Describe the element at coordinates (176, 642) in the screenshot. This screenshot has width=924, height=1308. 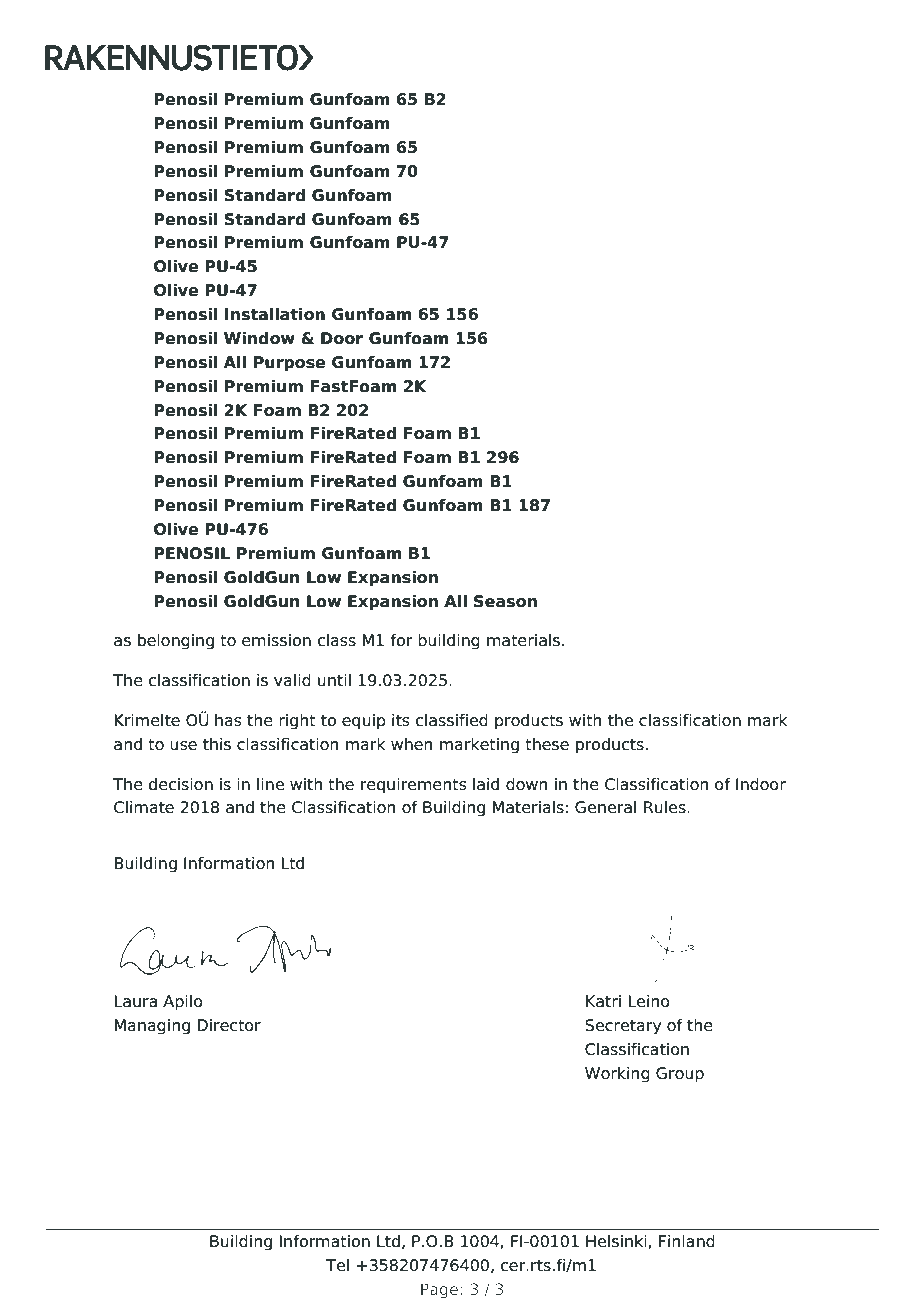
I see `belonging` at that location.
